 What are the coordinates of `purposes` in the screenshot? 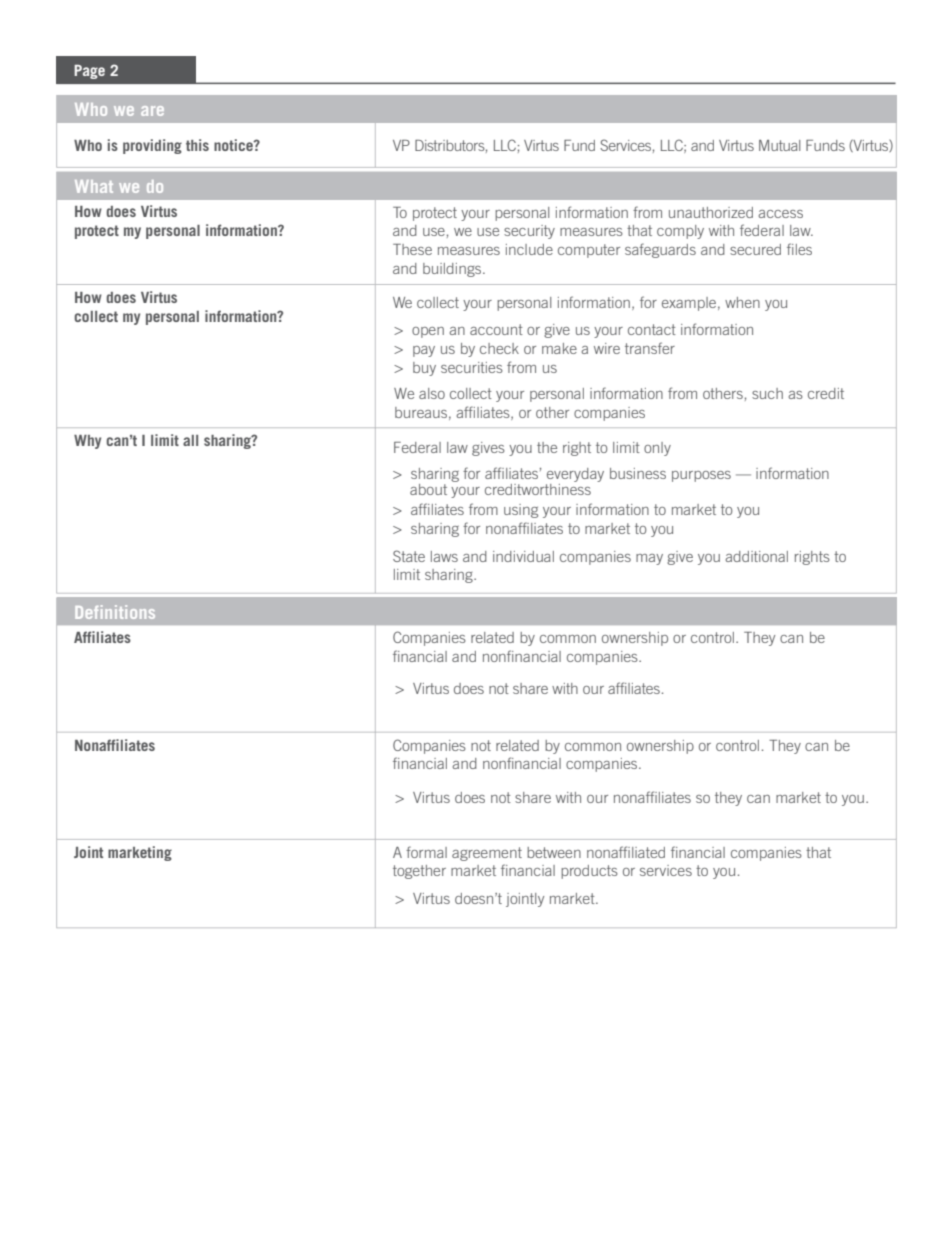 It's located at (701, 476).
